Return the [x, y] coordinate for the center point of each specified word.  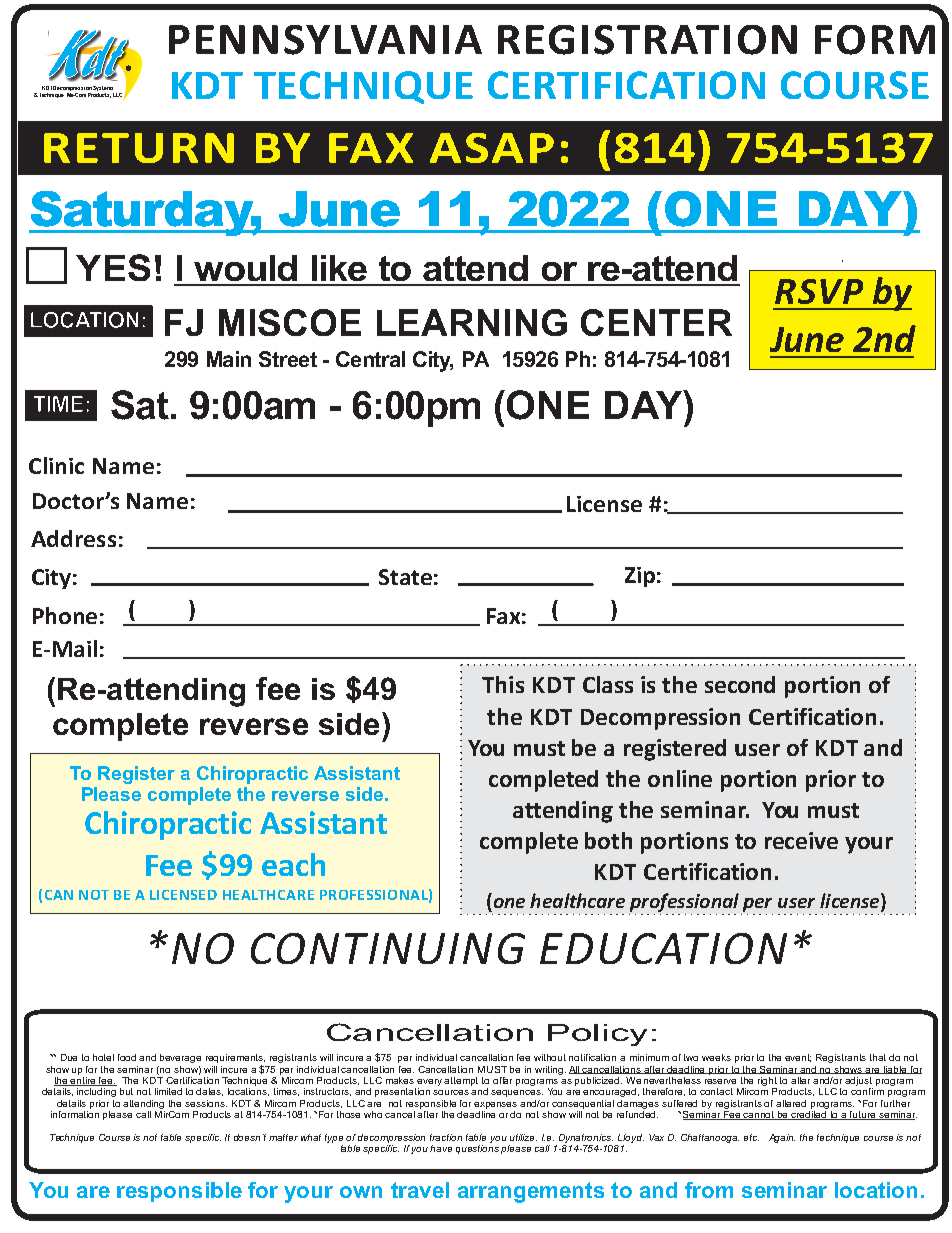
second [740, 684]
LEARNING [472, 322]
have [441, 1148]
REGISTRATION [647, 40]
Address [73, 538]
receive [801, 840]
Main [229, 359]
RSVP [819, 291]
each [293, 864]
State [405, 577]
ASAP [492, 148]
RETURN [139, 148]
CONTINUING [388, 948]
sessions [206, 1103]
